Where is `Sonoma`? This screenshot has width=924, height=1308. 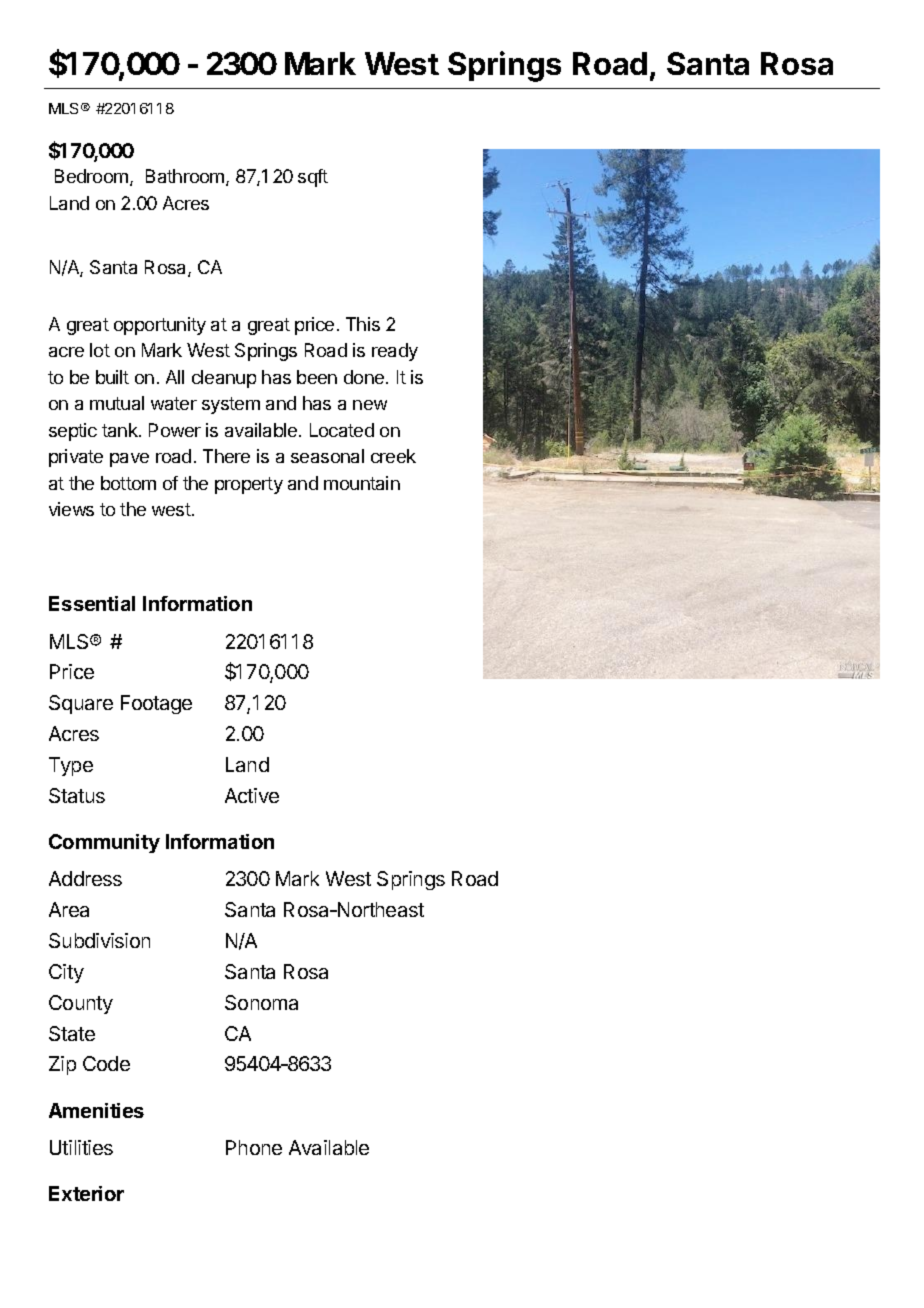
Sonoma is located at coordinates (261, 1002).
